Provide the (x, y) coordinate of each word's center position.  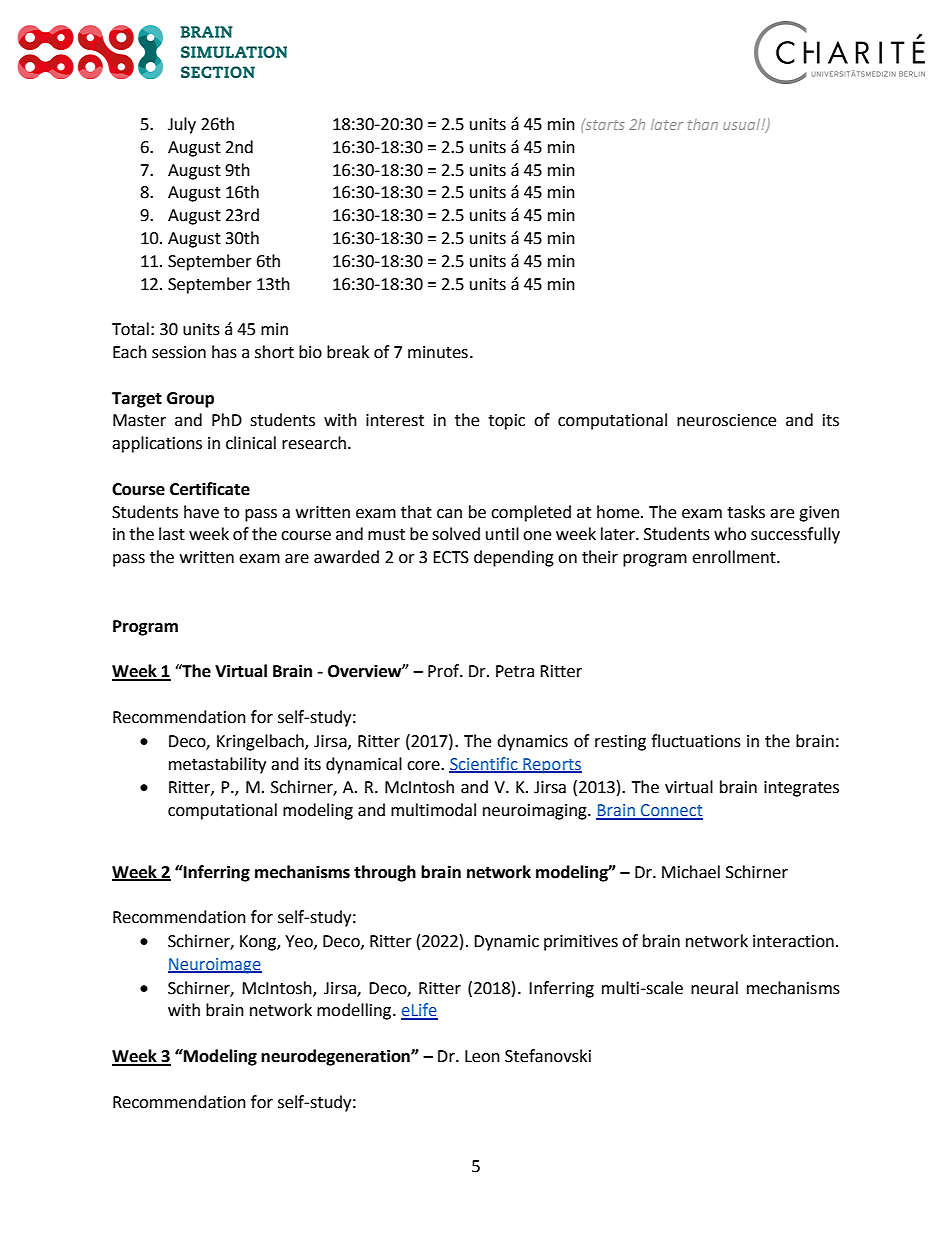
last (172, 534)
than (703, 124)
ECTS (451, 557)
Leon (482, 1056)
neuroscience (726, 420)
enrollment (735, 557)
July (182, 125)
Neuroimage (215, 966)
